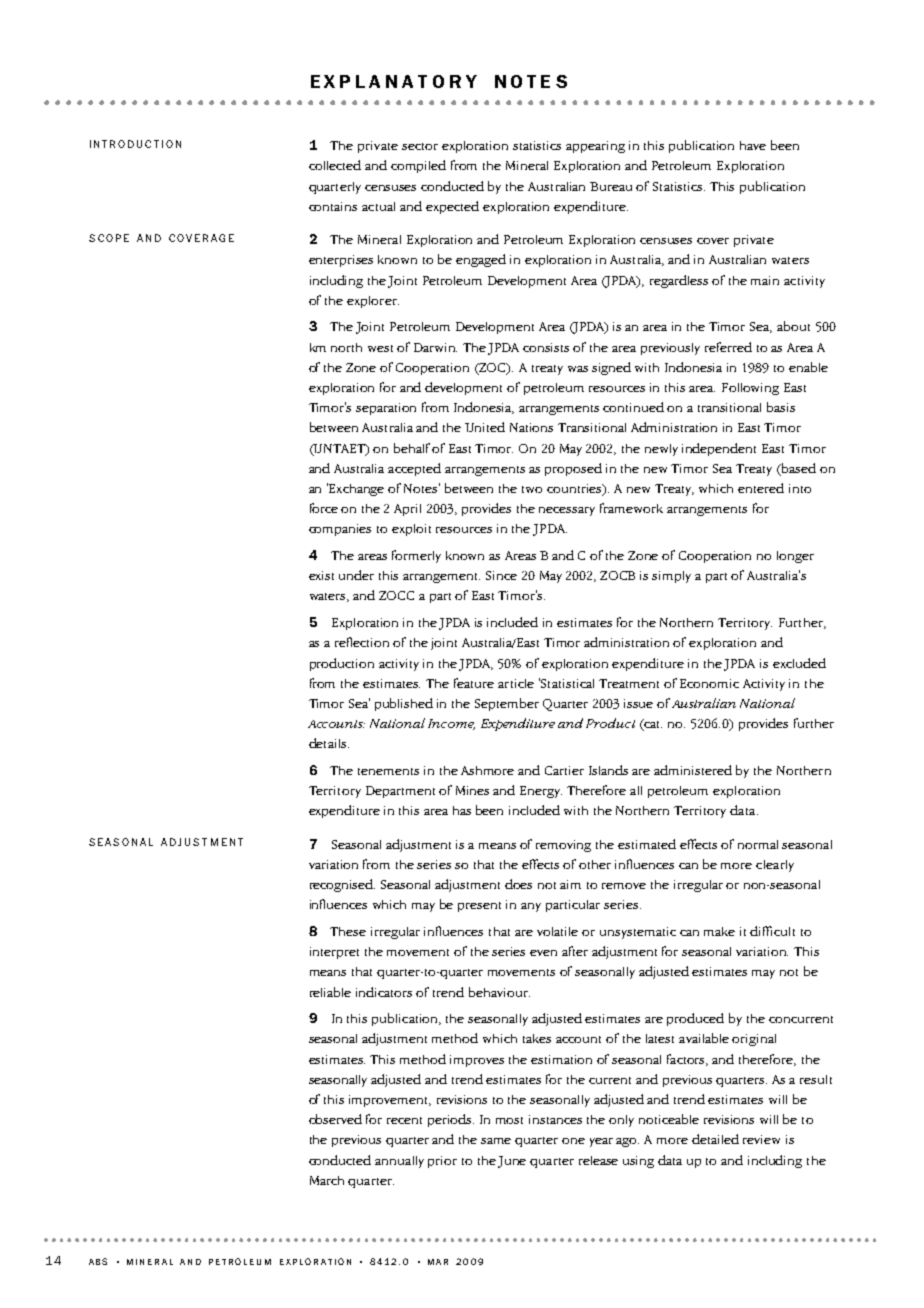 Image resolution: width=924 pixels, height=1308 pixels. Describe the element at coordinates (595, 147) in the page. I see `appearing` at that location.
